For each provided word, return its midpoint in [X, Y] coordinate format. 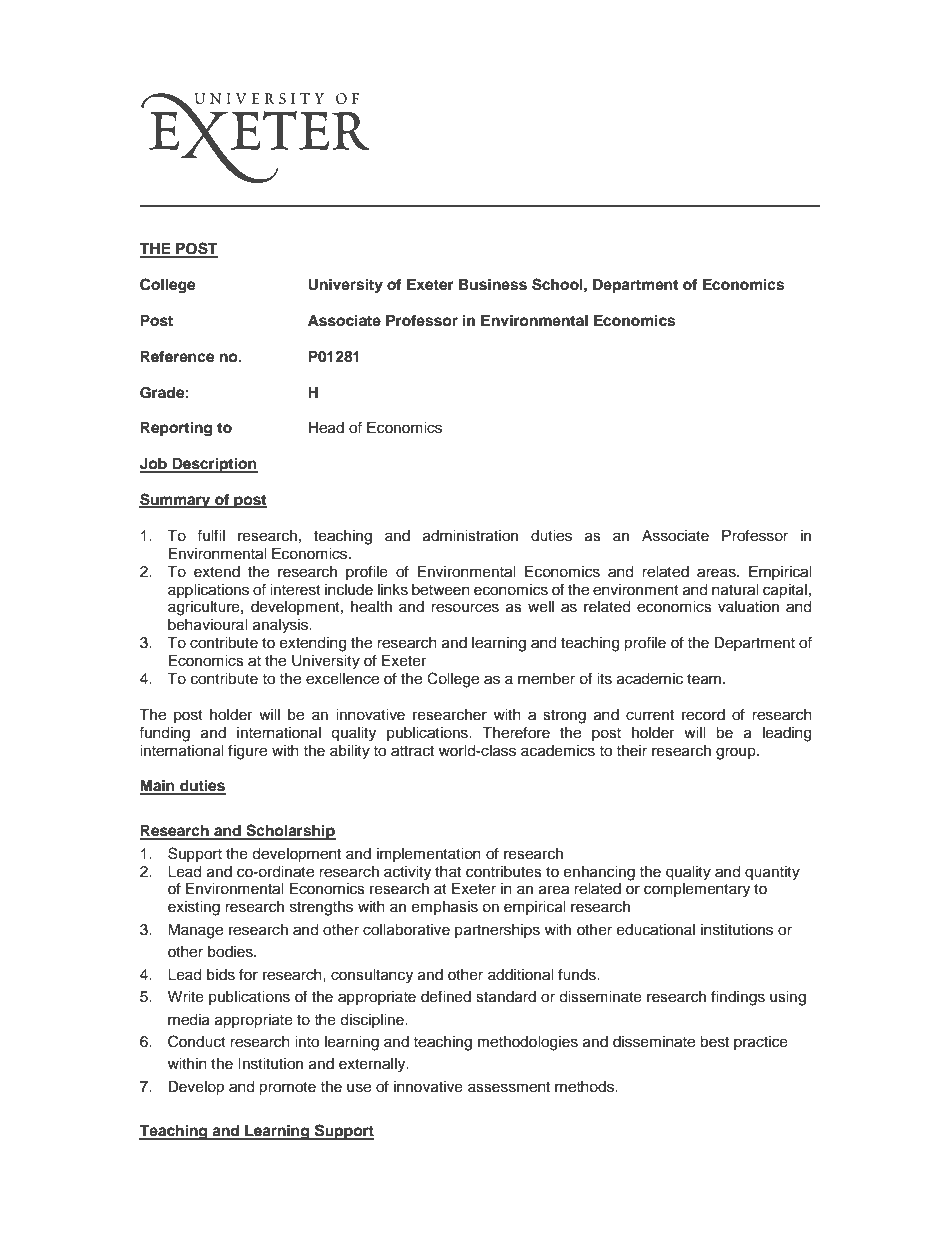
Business [493, 284]
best [714, 1042]
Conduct [197, 1041]
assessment [509, 1087]
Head [326, 428]
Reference [177, 356]
